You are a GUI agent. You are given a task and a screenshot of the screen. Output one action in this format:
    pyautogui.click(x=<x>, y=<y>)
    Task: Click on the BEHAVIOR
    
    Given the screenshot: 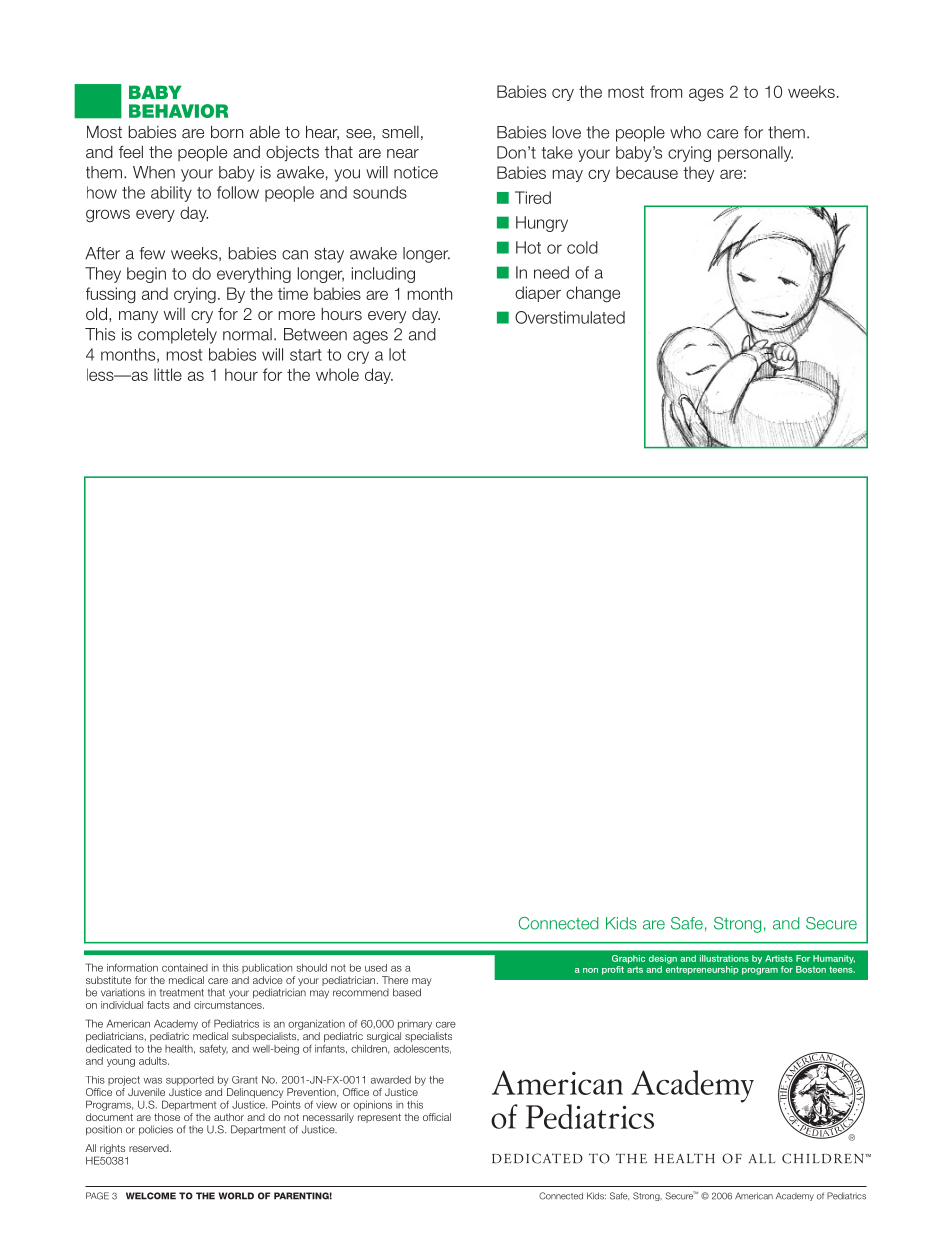 What is the action you would take?
    pyautogui.click(x=178, y=111)
